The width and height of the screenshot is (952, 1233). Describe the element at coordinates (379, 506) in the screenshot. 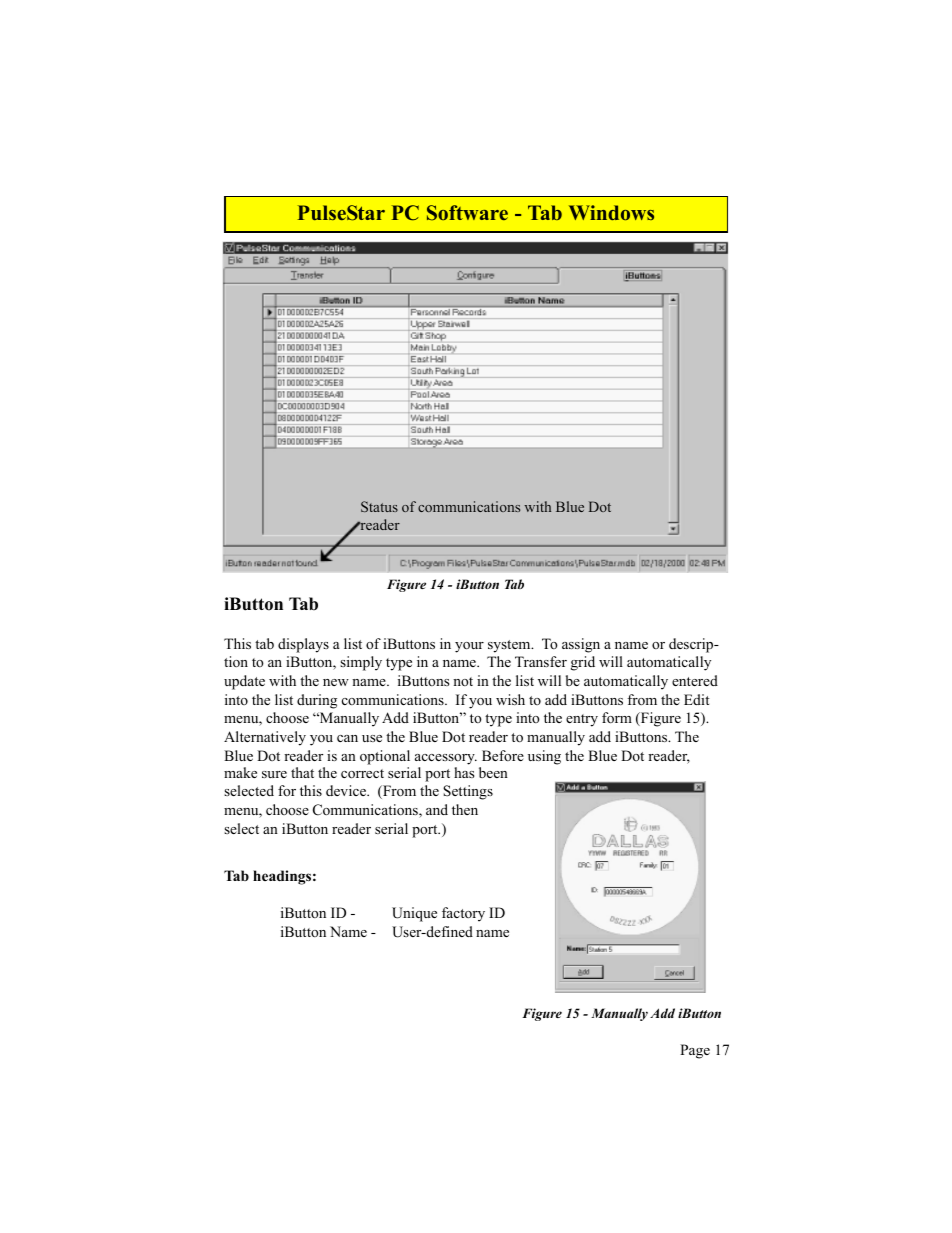

I see `Status` at that location.
